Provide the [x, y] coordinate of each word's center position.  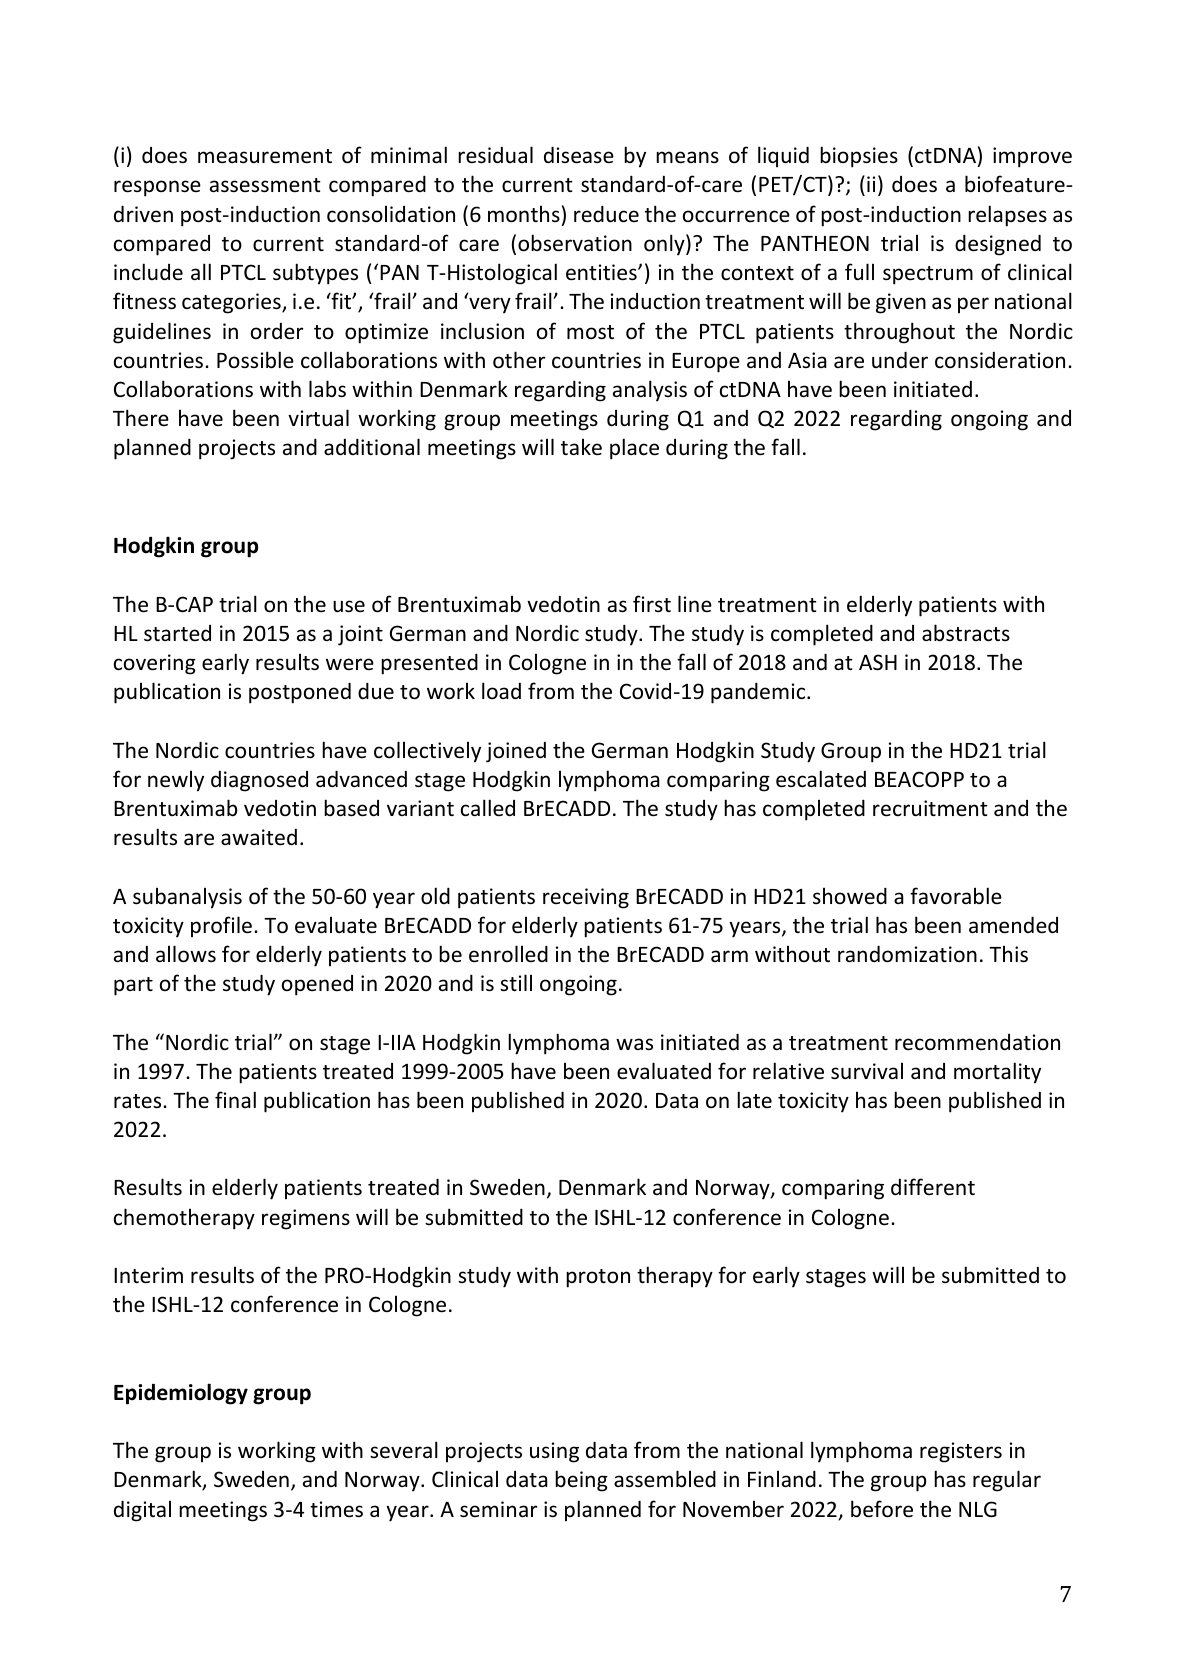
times [336, 1509]
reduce [606, 214]
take [581, 447]
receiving [586, 898]
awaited [259, 837]
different [933, 1187]
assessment [265, 185]
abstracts [966, 633]
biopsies [859, 157]
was [634, 1044]
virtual [318, 418]
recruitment [930, 808]
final [235, 1099]
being [581, 1481]
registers [961, 1452]
